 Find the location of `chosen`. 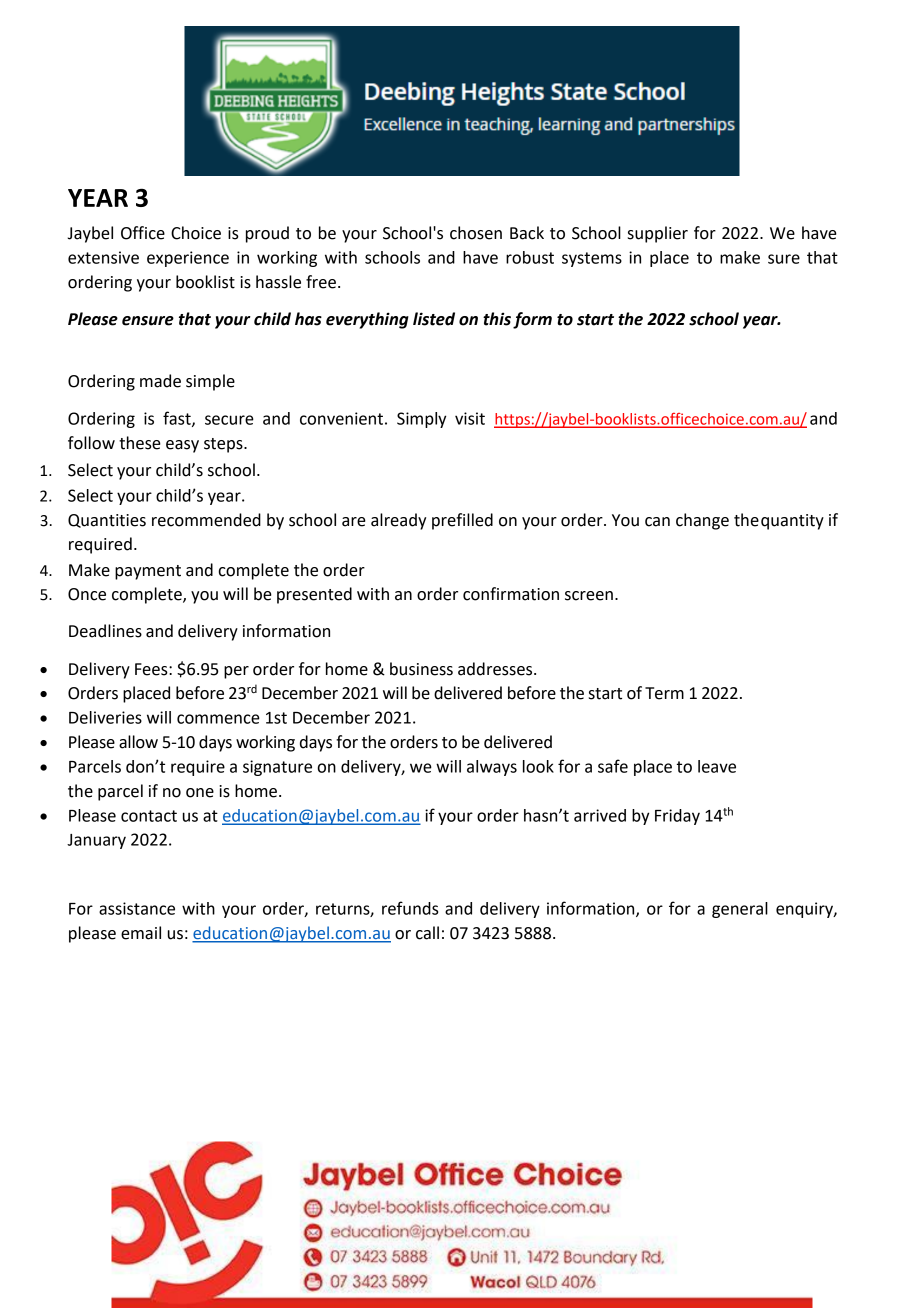

chosen is located at coordinates (476, 233).
